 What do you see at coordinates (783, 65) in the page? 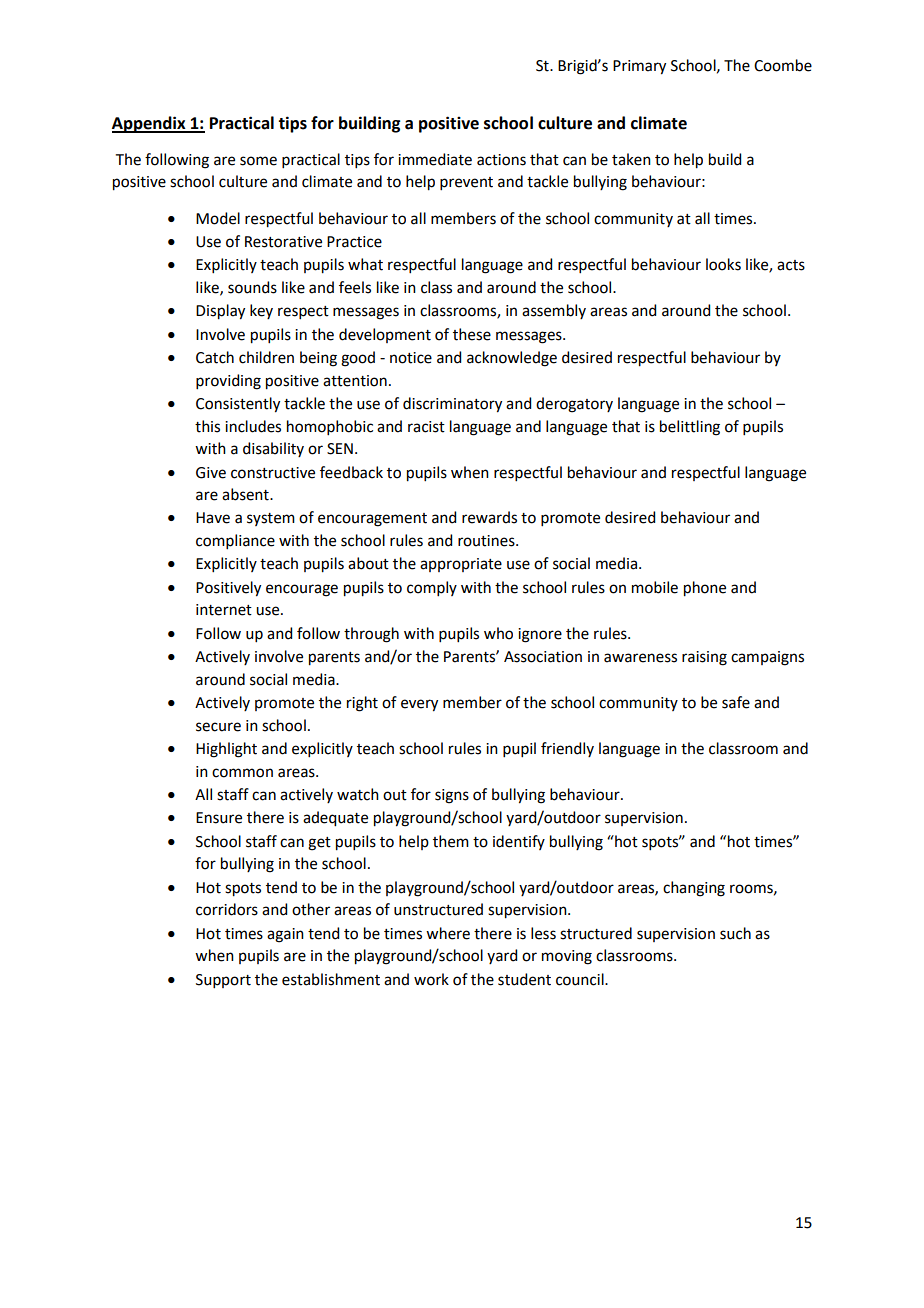
I see `Coombe` at bounding box center [783, 65].
